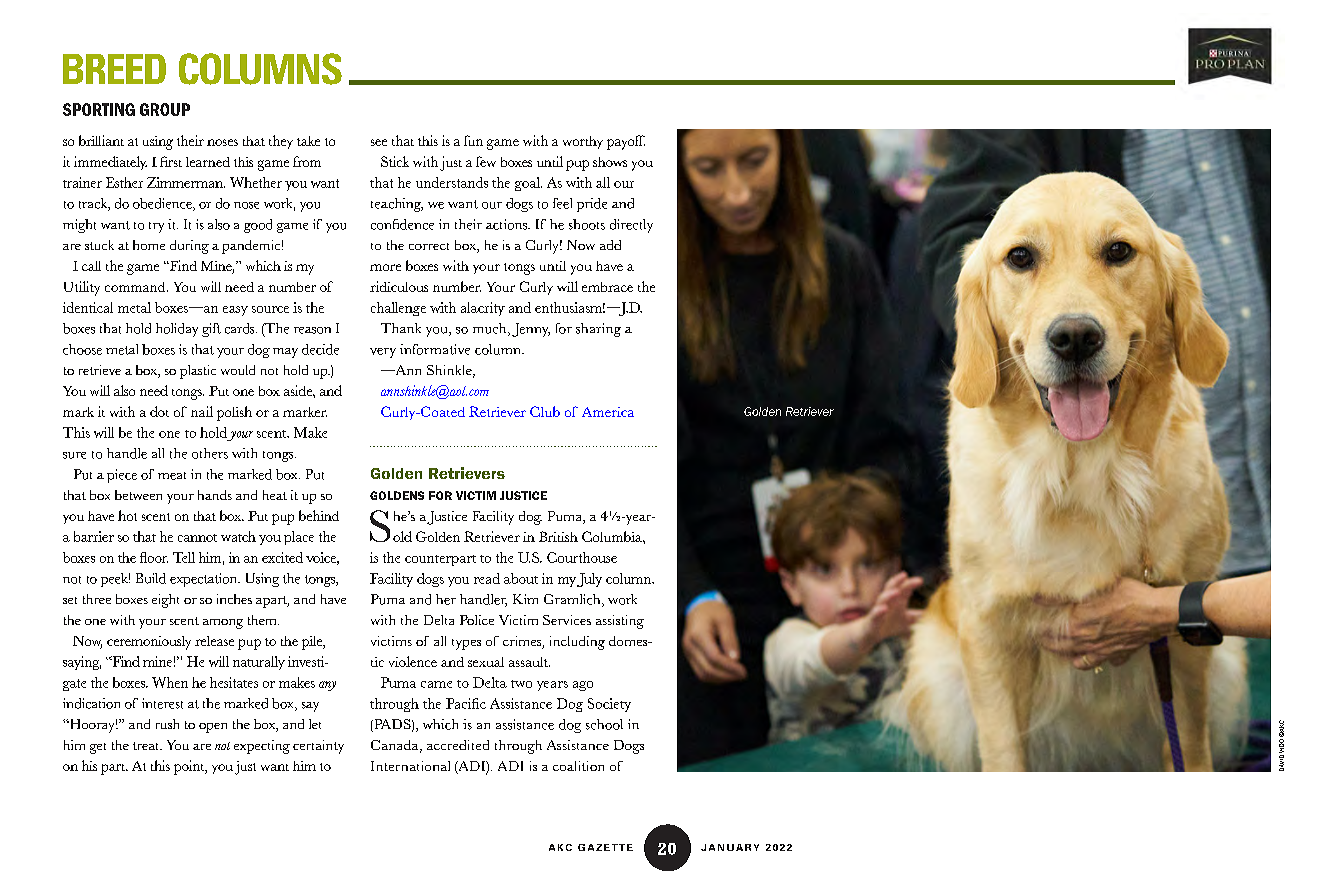  What do you see at coordinates (165, 109) in the screenshot?
I see `GROUP` at bounding box center [165, 109].
